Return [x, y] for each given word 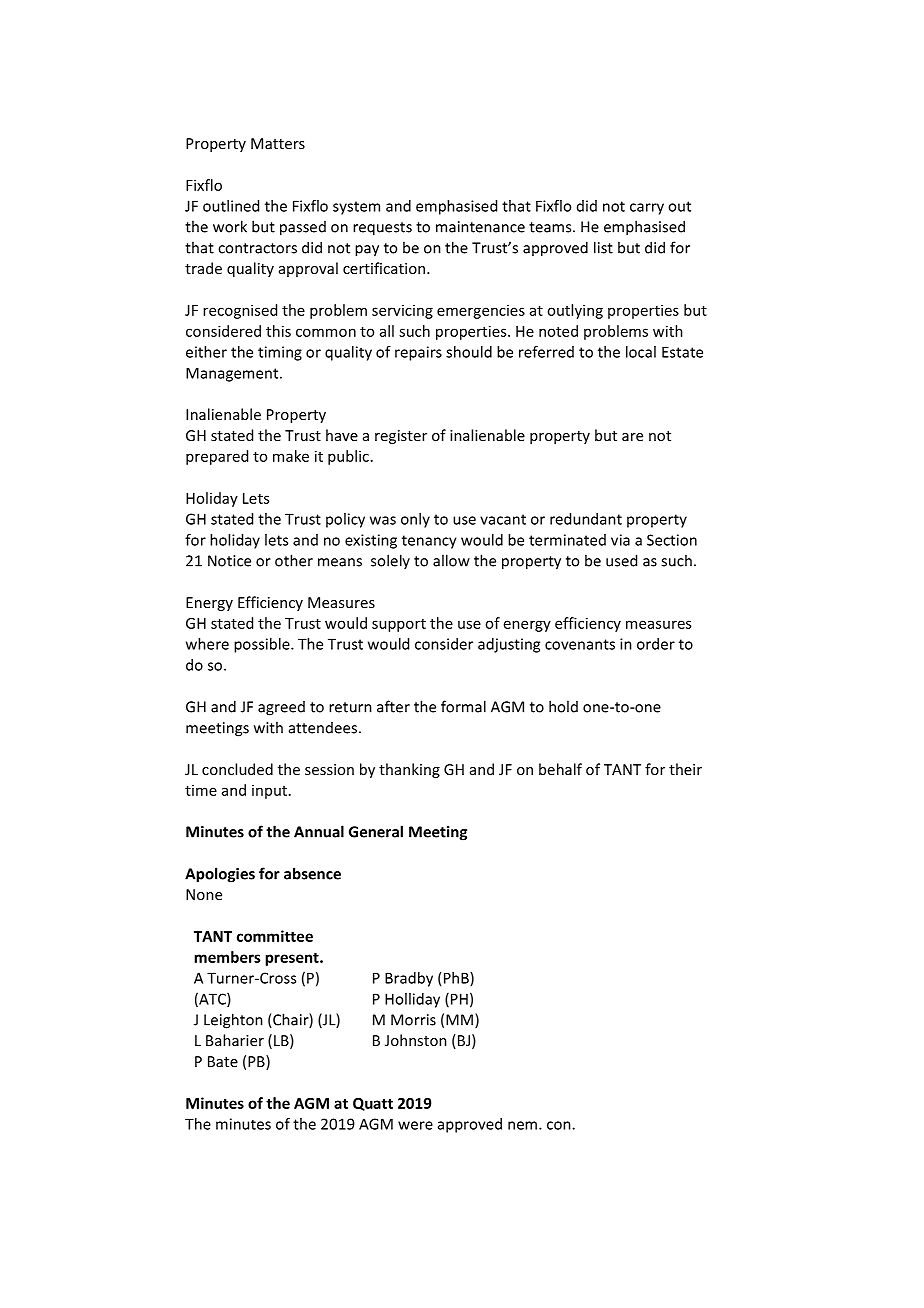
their [685, 769]
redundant [586, 519]
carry [647, 209]
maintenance [480, 227]
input [269, 792]
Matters [278, 143]
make [291, 456]
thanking [409, 770]
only [415, 520]
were [415, 1125]
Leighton [233, 1021]
